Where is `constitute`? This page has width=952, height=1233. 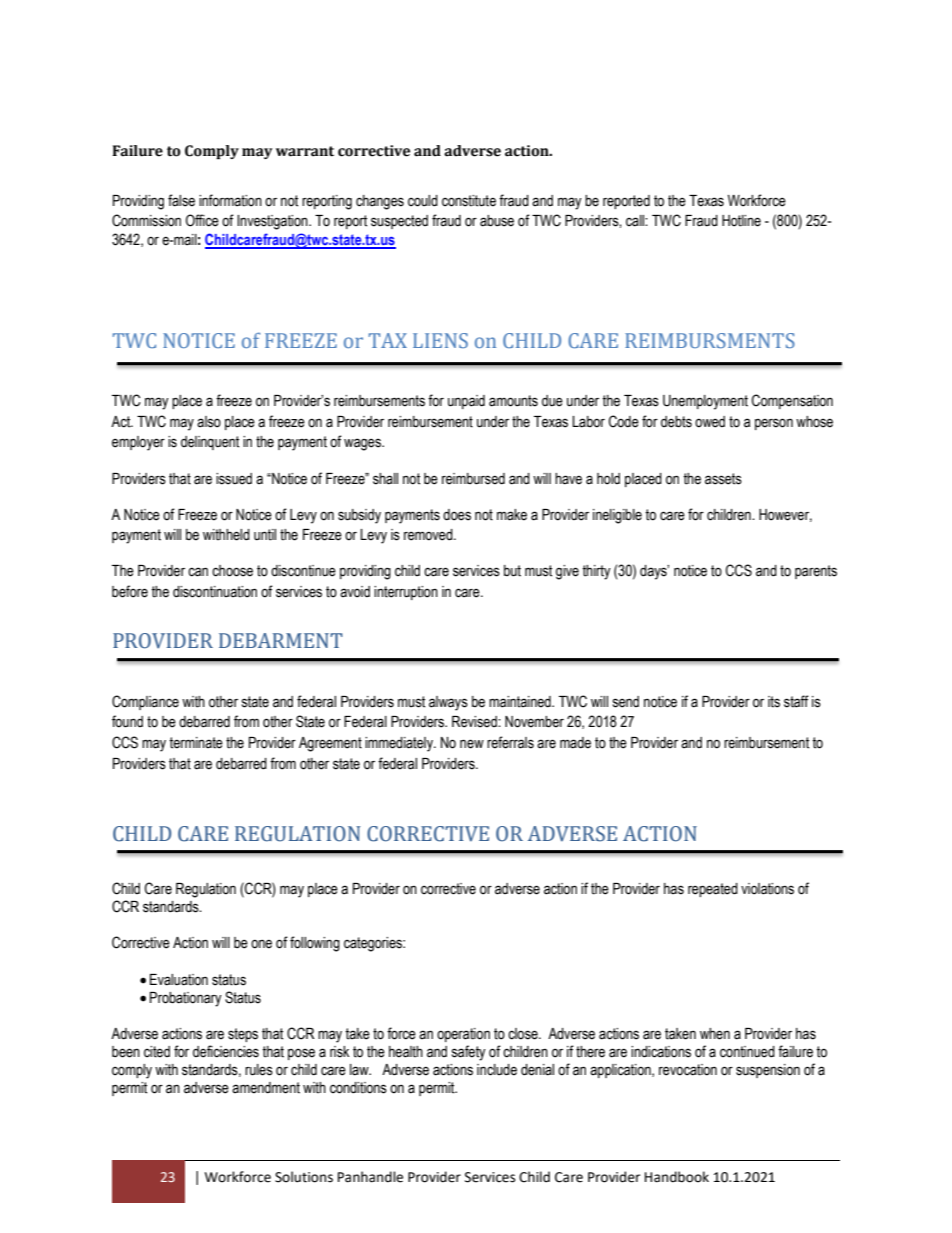 constitute is located at coordinates (469, 201).
